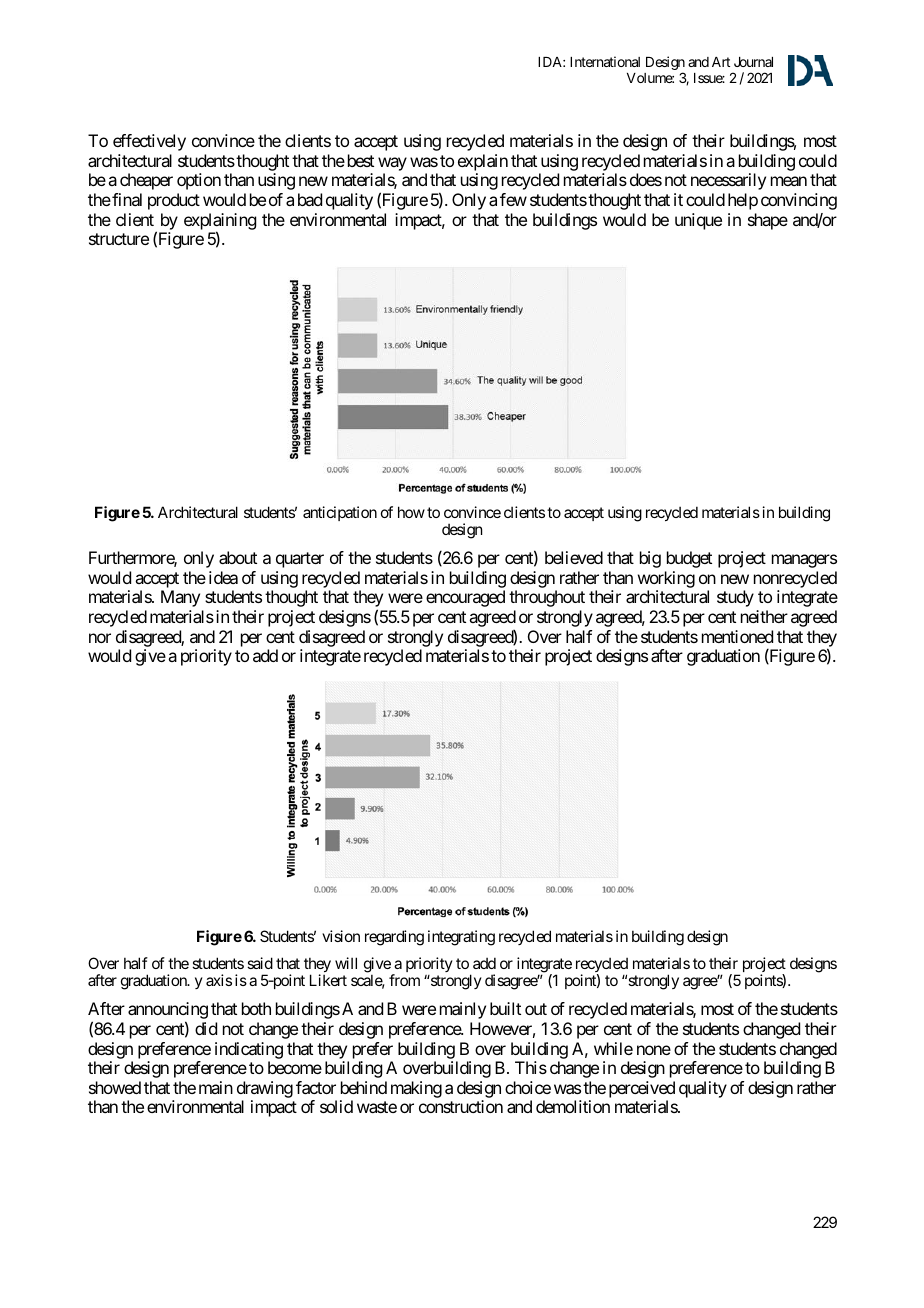 The width and height of the document is (924, 1308). Describe the element at coordinates (392, 164) in the document. I see `way` at that location.
